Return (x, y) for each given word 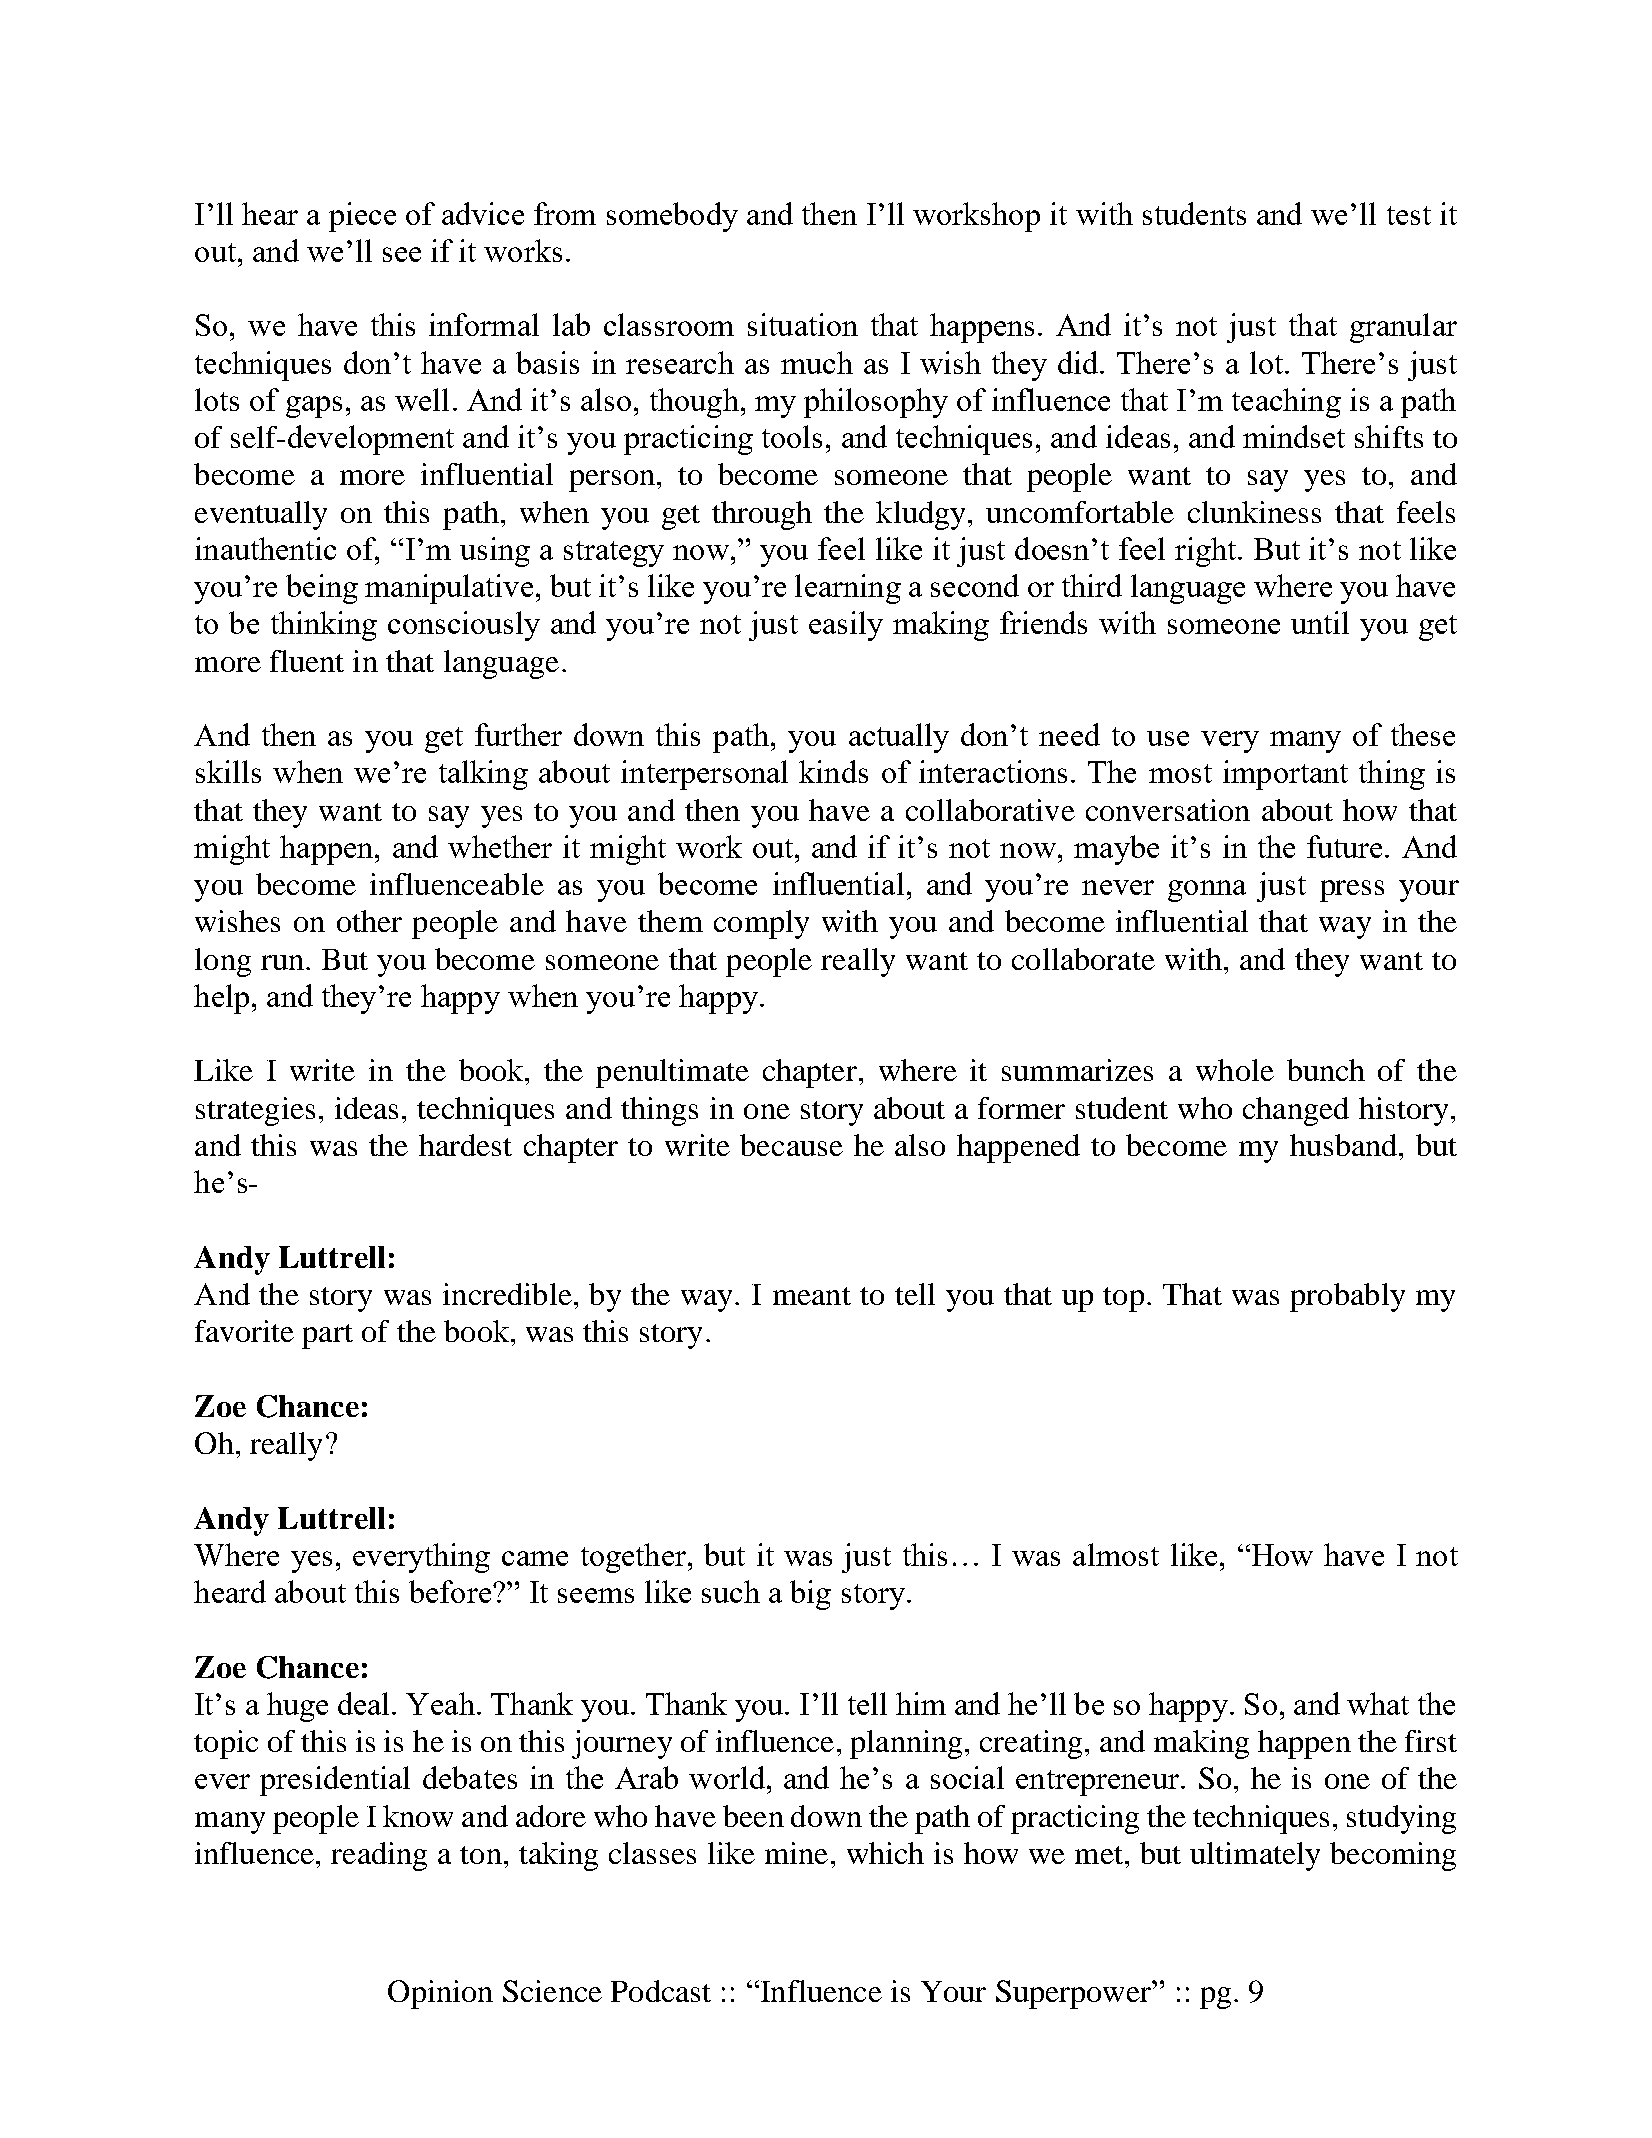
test (1409, 215)
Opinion (440, 1994)
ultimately (1255, 1856)
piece (362, 217)
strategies (255, 1111)
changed (1296, 1111)
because (791, 1145)
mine (796, 1853)
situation (803, 324)
